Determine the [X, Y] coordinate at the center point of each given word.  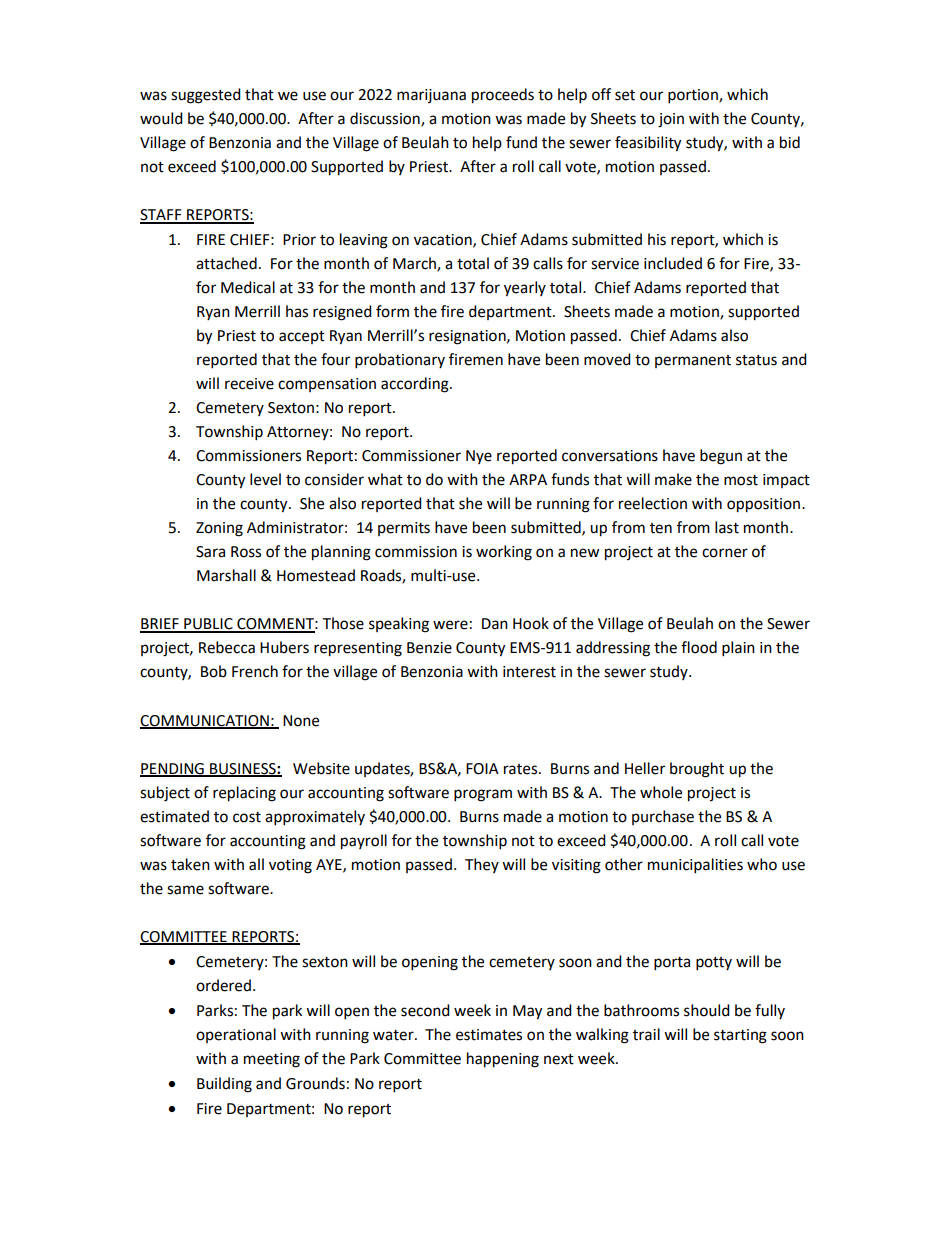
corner [725, 553]
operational [236, 1035]
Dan [495, 624]
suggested [206, 96]
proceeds [503, 96]
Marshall [226, 575]
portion [694, 96]
